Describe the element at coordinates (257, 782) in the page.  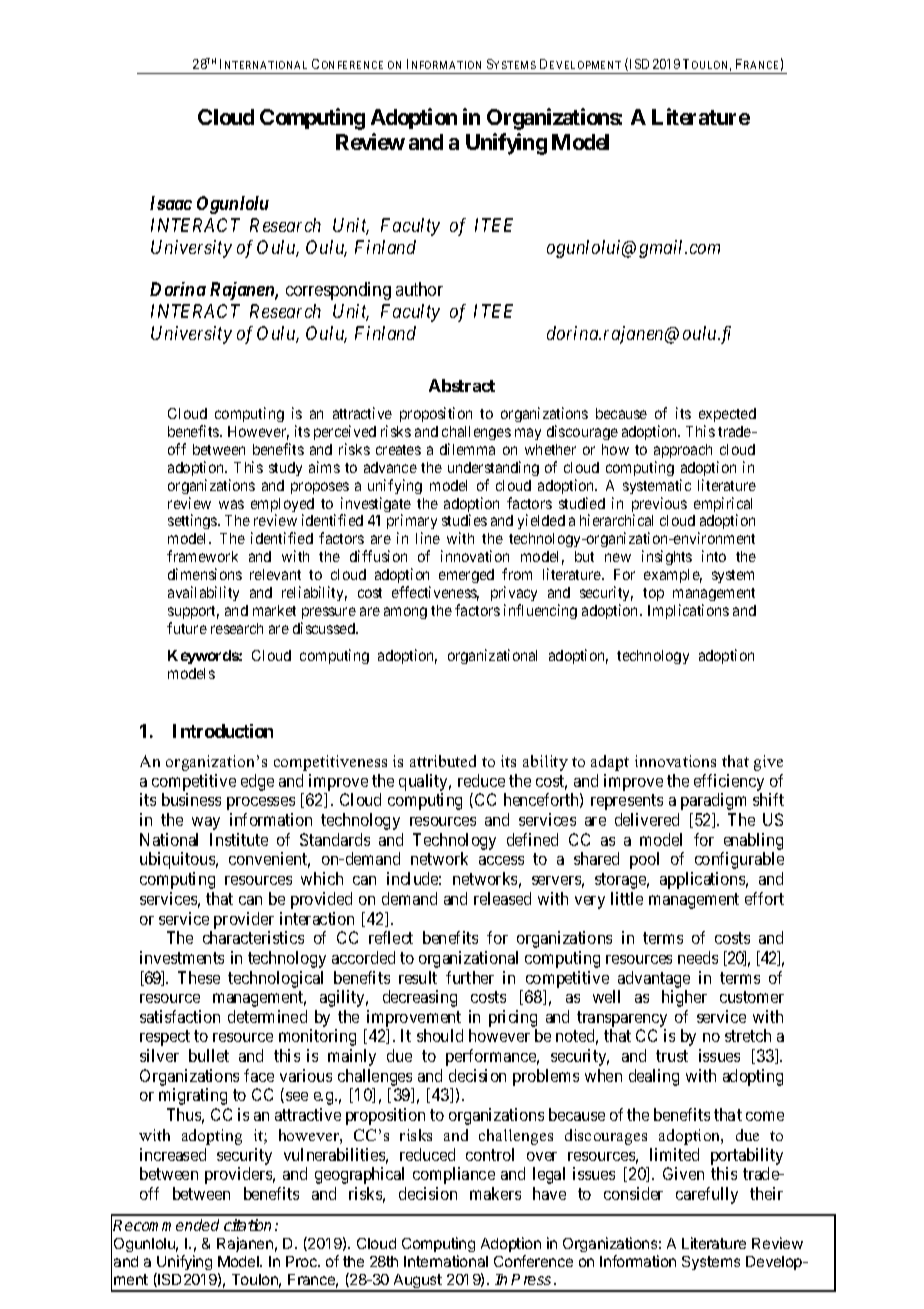
I see `edge` at that location.
